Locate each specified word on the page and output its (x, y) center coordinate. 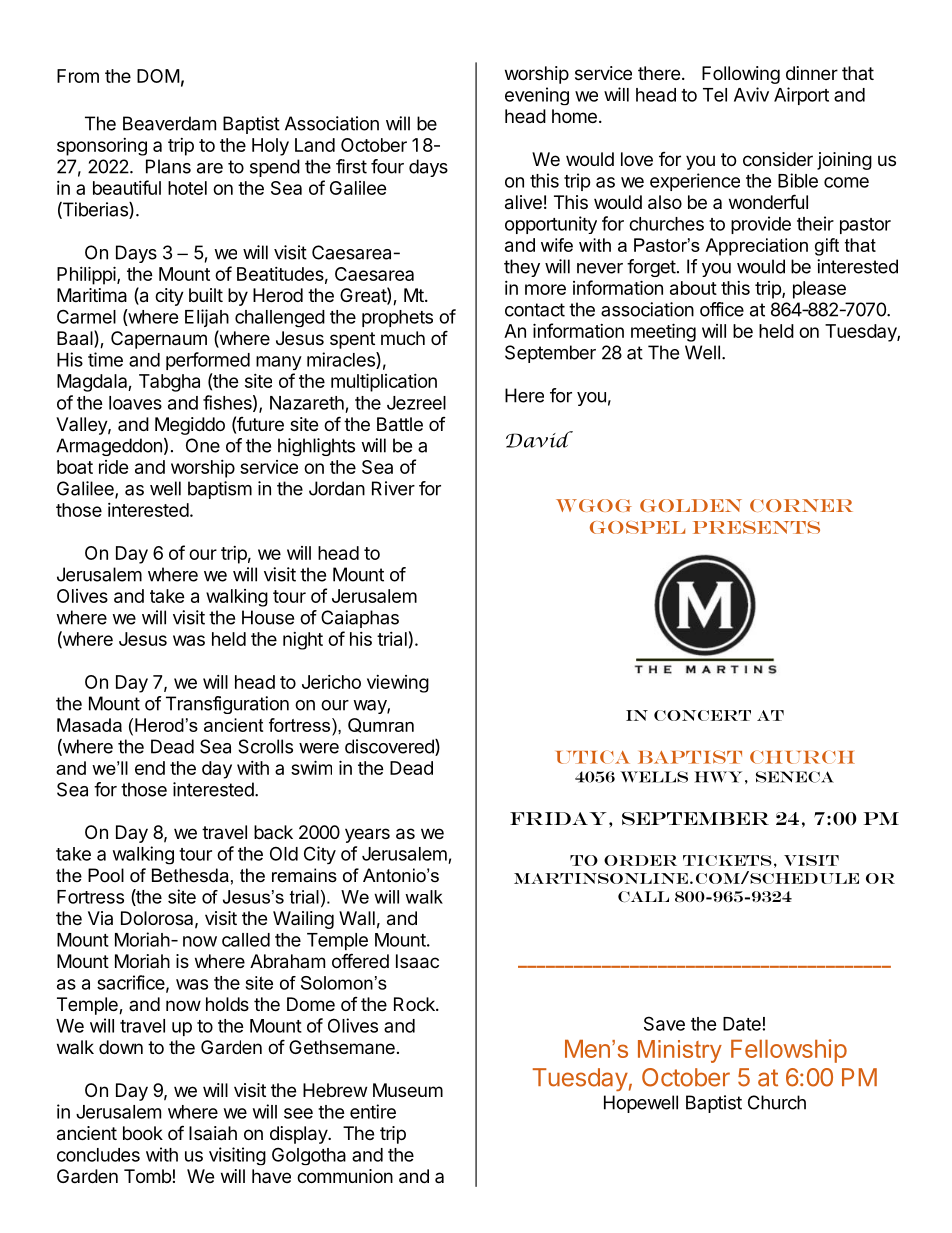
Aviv (751, 94)
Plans (168, 166)
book (143, 1133)
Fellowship (789, 1051)
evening (537, 96)
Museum (408, 1090)
